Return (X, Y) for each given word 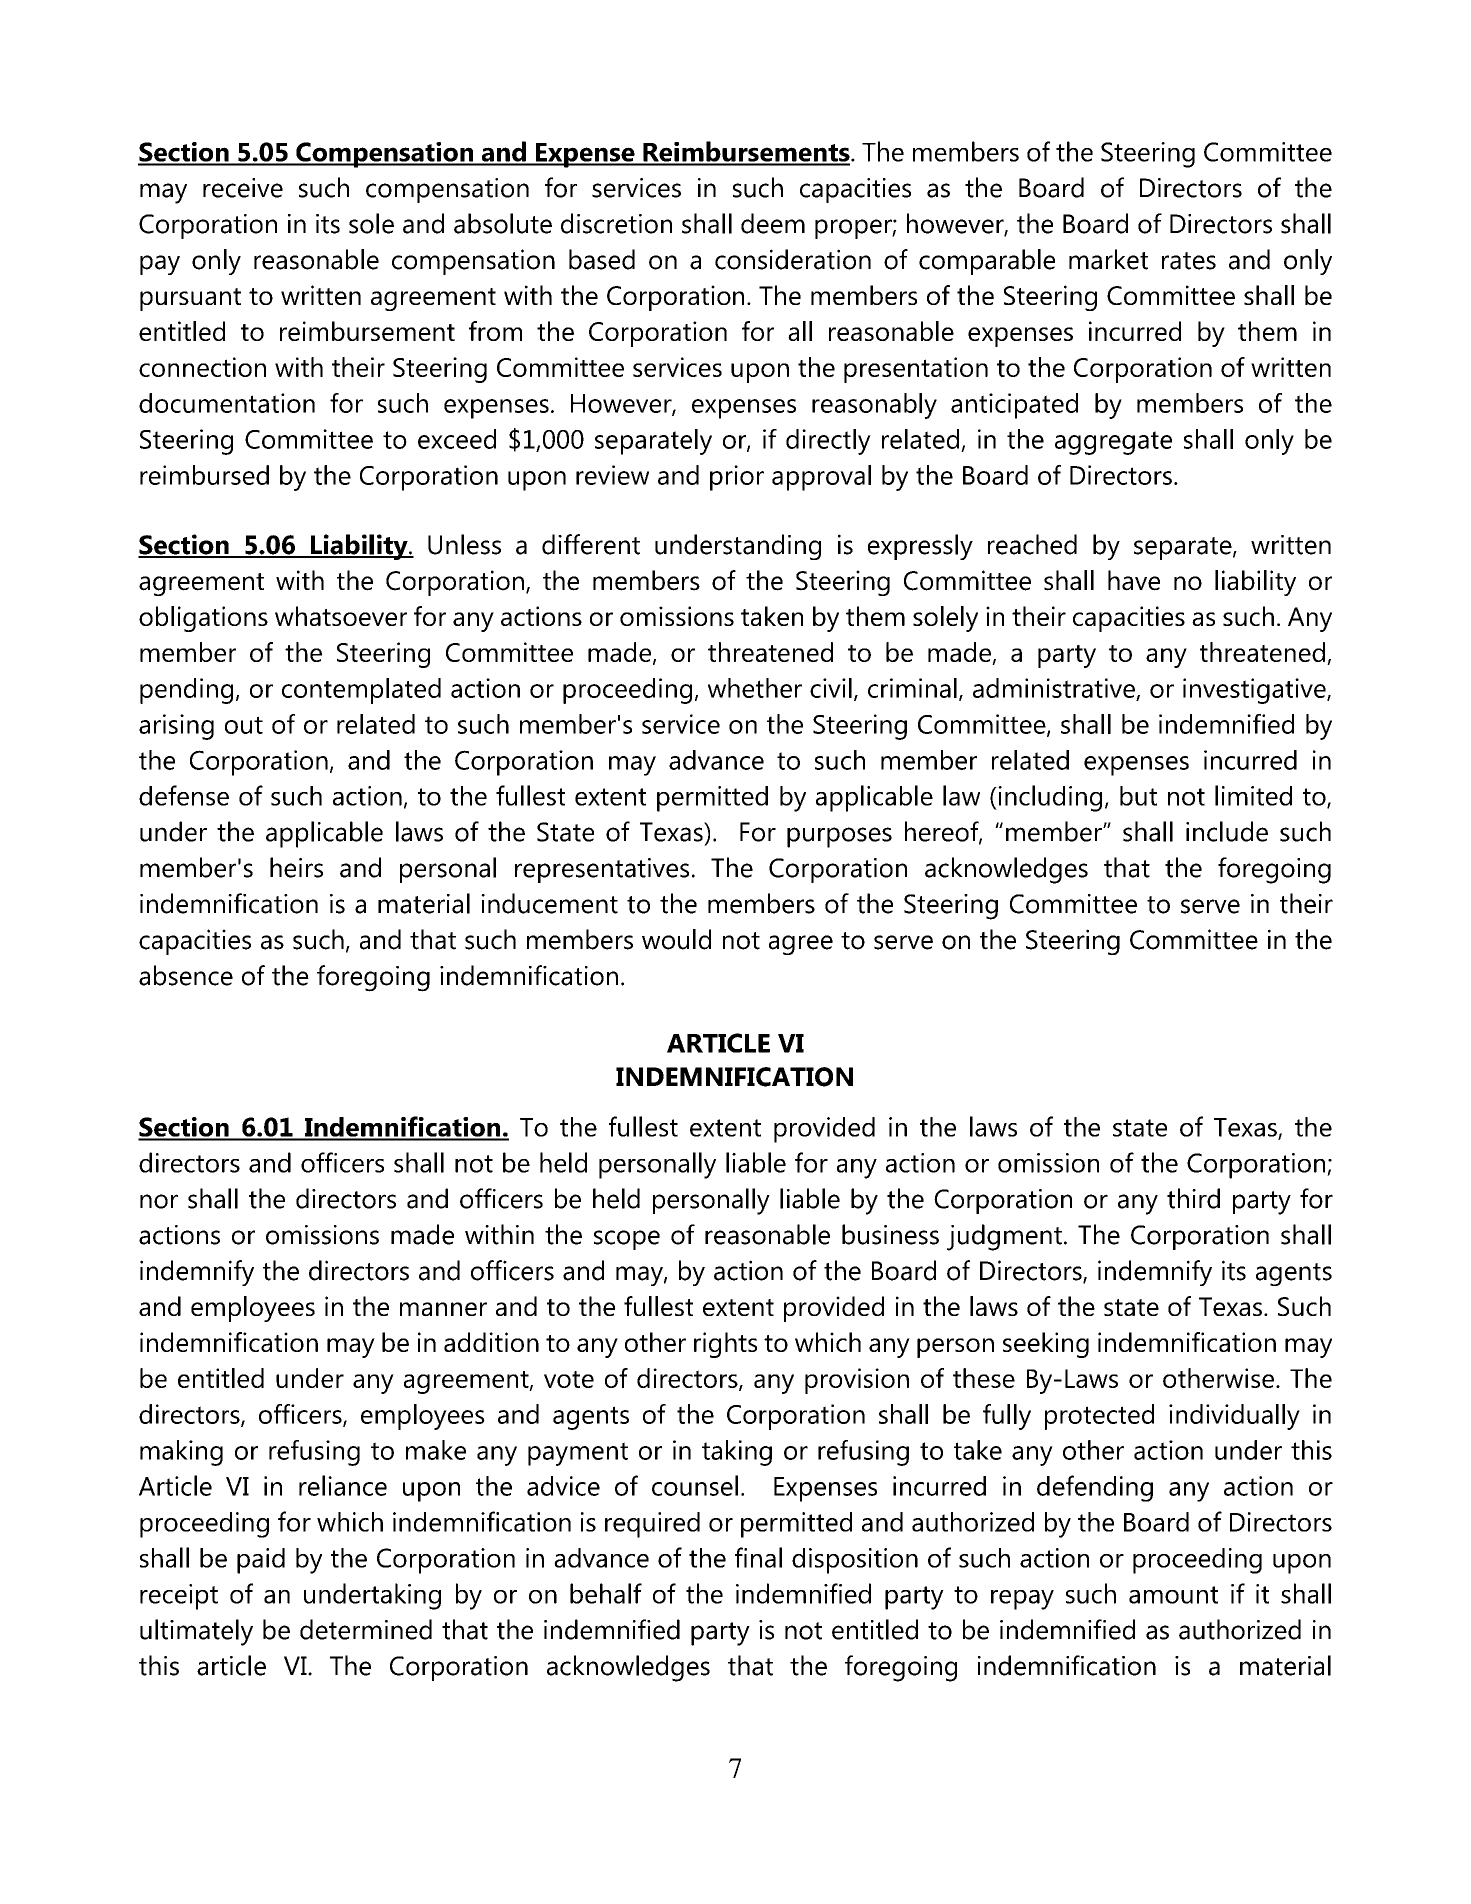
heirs (296, 867)
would (676, 939)
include (1227, 831)
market (1108, 259)
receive (243, 188)
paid (261, 1561)
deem (773, 223)
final (758, 1557)
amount (1173, 1595)
